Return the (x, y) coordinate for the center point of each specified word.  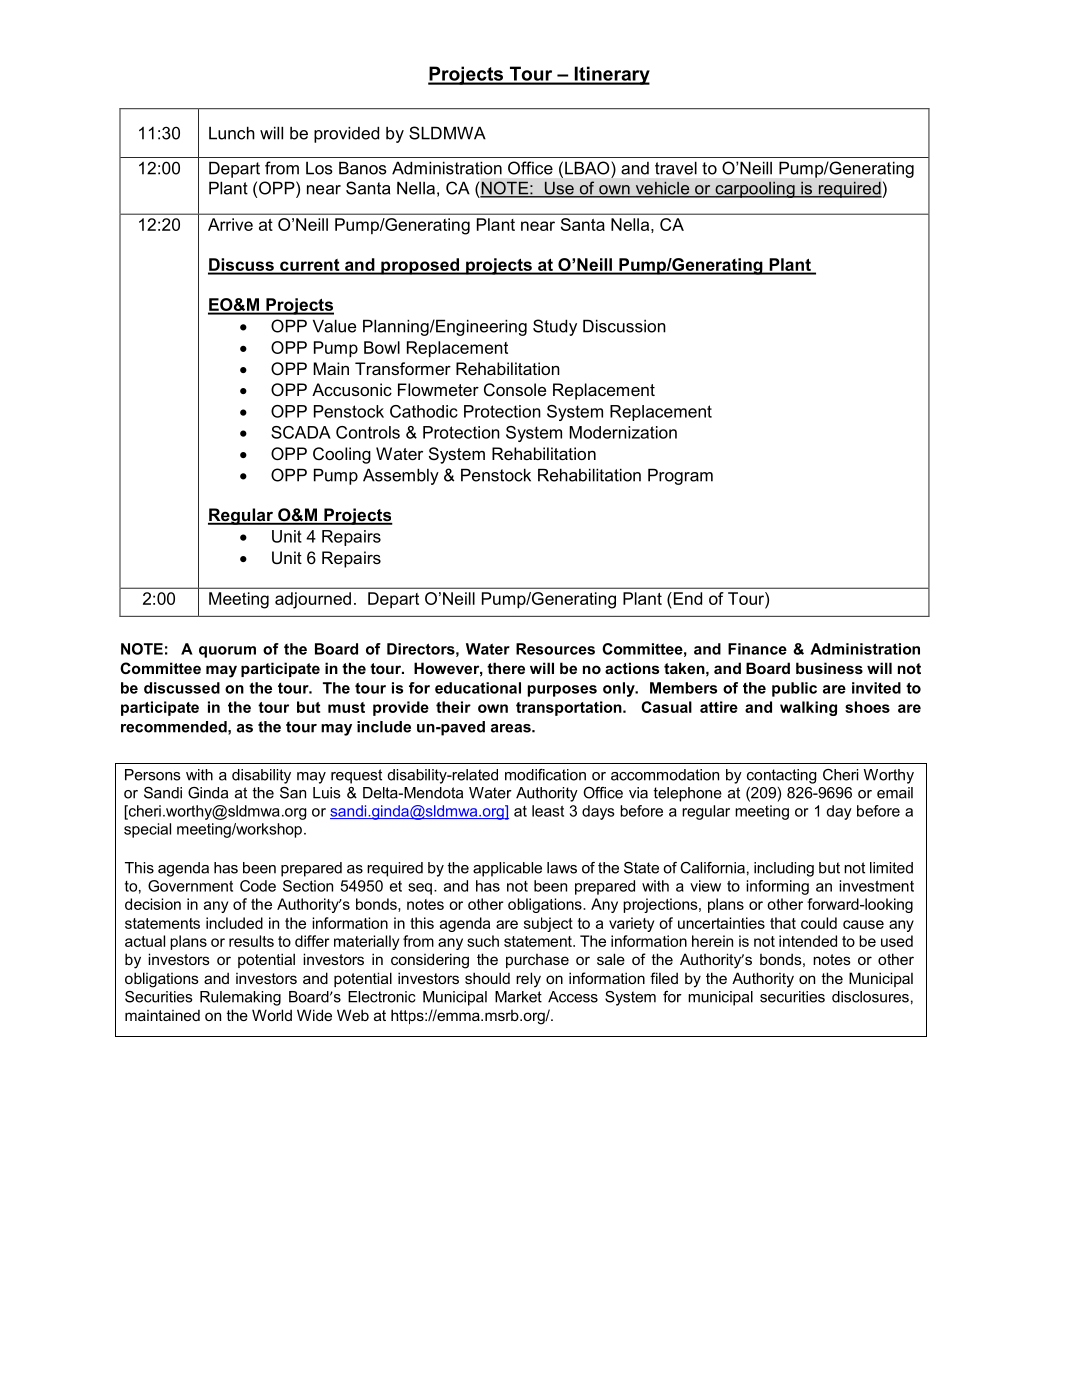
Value (334, 326)
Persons (153, 775)
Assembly (401, 476)
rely (528, 980)
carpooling (755, 189)
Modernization (623, 432)
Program (680, 476)
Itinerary (611, 75)
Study (555, 327)
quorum (227, 652)
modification (545, 775)
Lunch (232, 133)
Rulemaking (240, 998)
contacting (781, 776)
